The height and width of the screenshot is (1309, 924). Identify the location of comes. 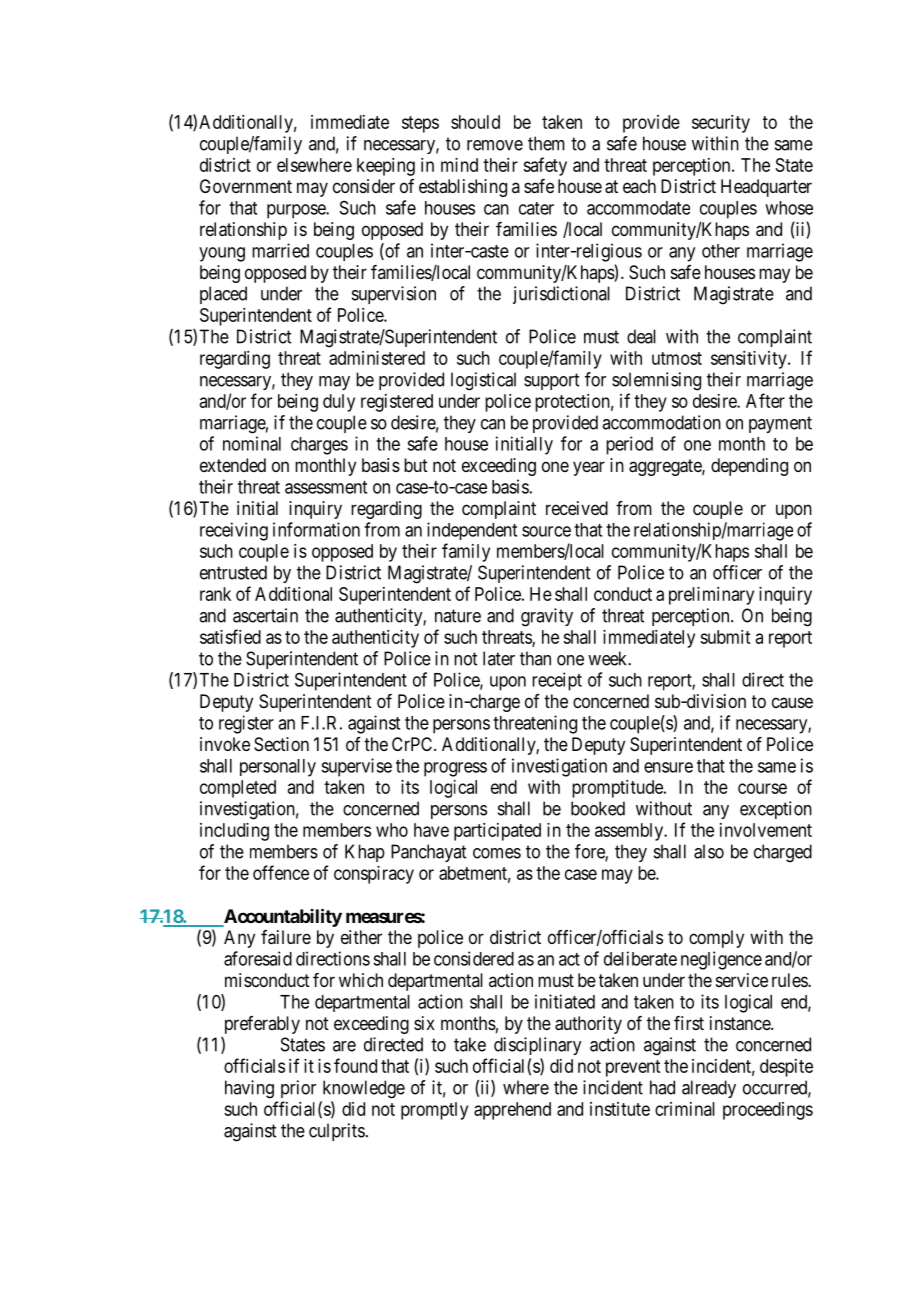
(497, 853).
